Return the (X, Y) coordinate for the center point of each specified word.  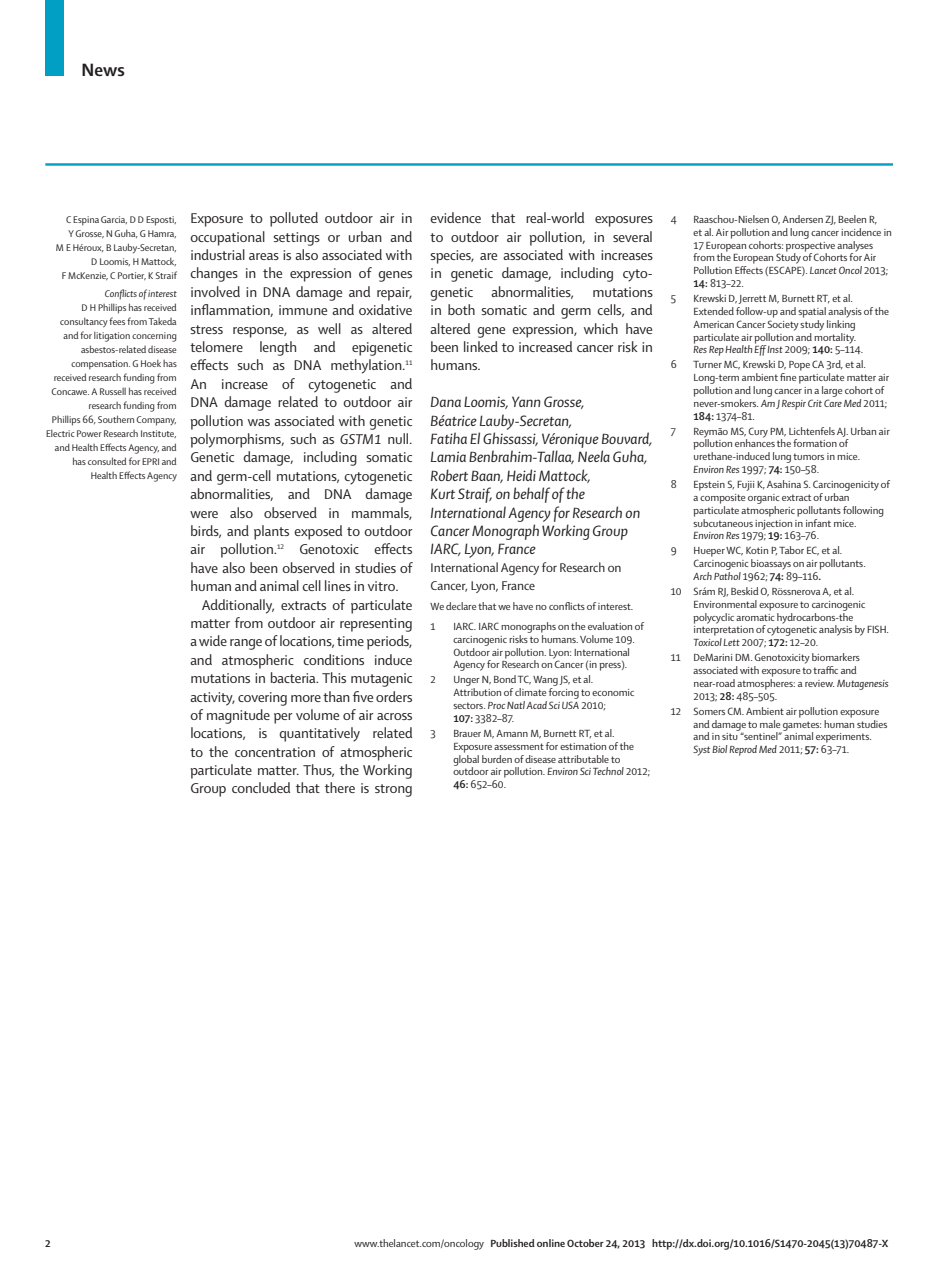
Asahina (784, 484)
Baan (487, 476)
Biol (719, 749)
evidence (455, 217)
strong (393, 790)
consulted (107, 461)
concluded (261, 787)
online (551, 1243)
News (103, 69)
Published (513, 1243)
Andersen (802, 219)
